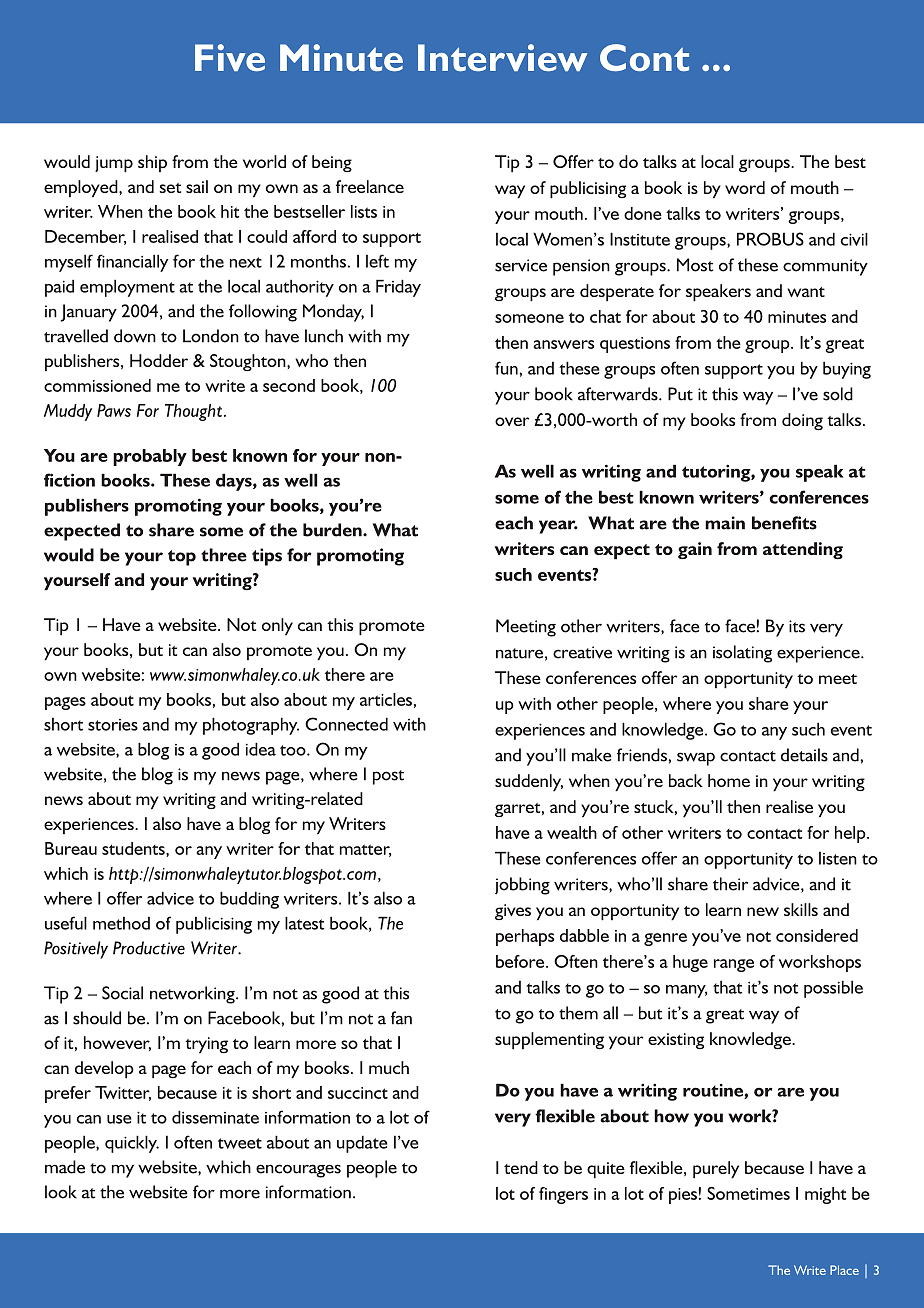 The height and width of the image is (1308, 924). What do you see at coordinates (825, 1195) in the image?
I see `might` at bounding box center [825, 1195].
